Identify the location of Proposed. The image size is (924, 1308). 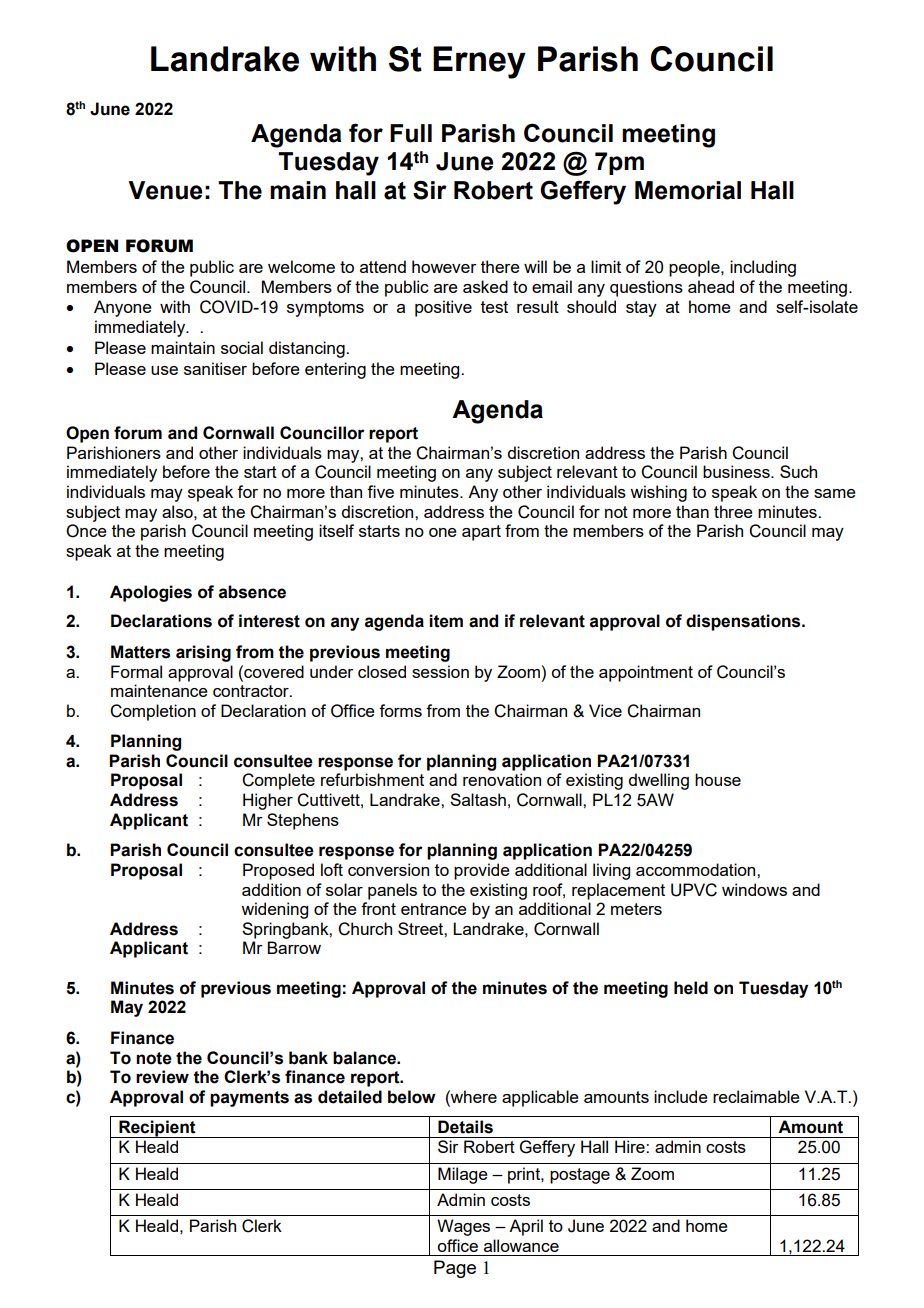
(278, 871).
